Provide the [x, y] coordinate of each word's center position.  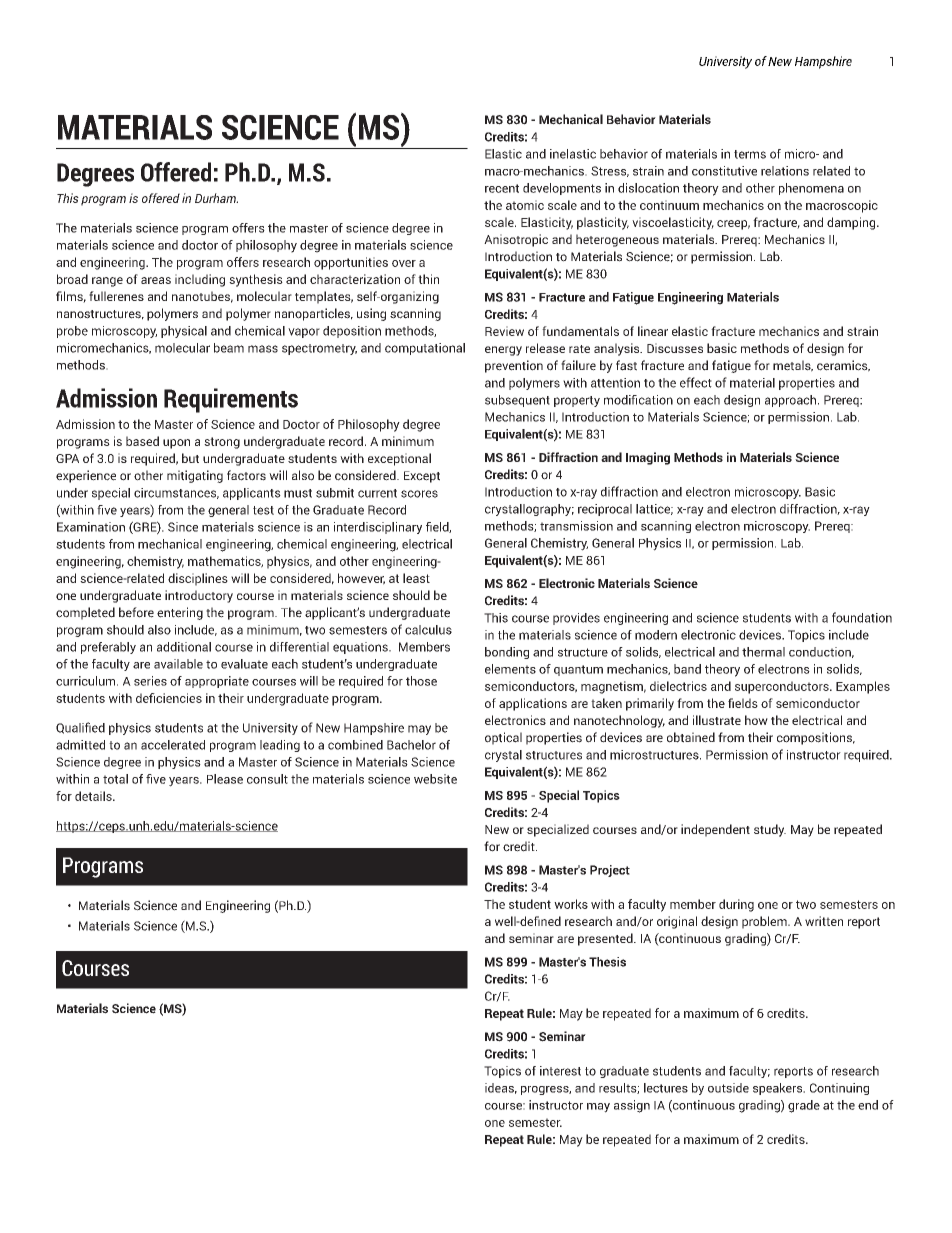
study [770, 830]
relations [785, 171]
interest [560, 1071]
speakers [779, 1089]
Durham [216, 198]
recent [502, 188]
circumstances [176, 493]
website [435, 779]
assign [632, 1106]
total [115, 779]
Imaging [648, 458]
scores [419, 494]
